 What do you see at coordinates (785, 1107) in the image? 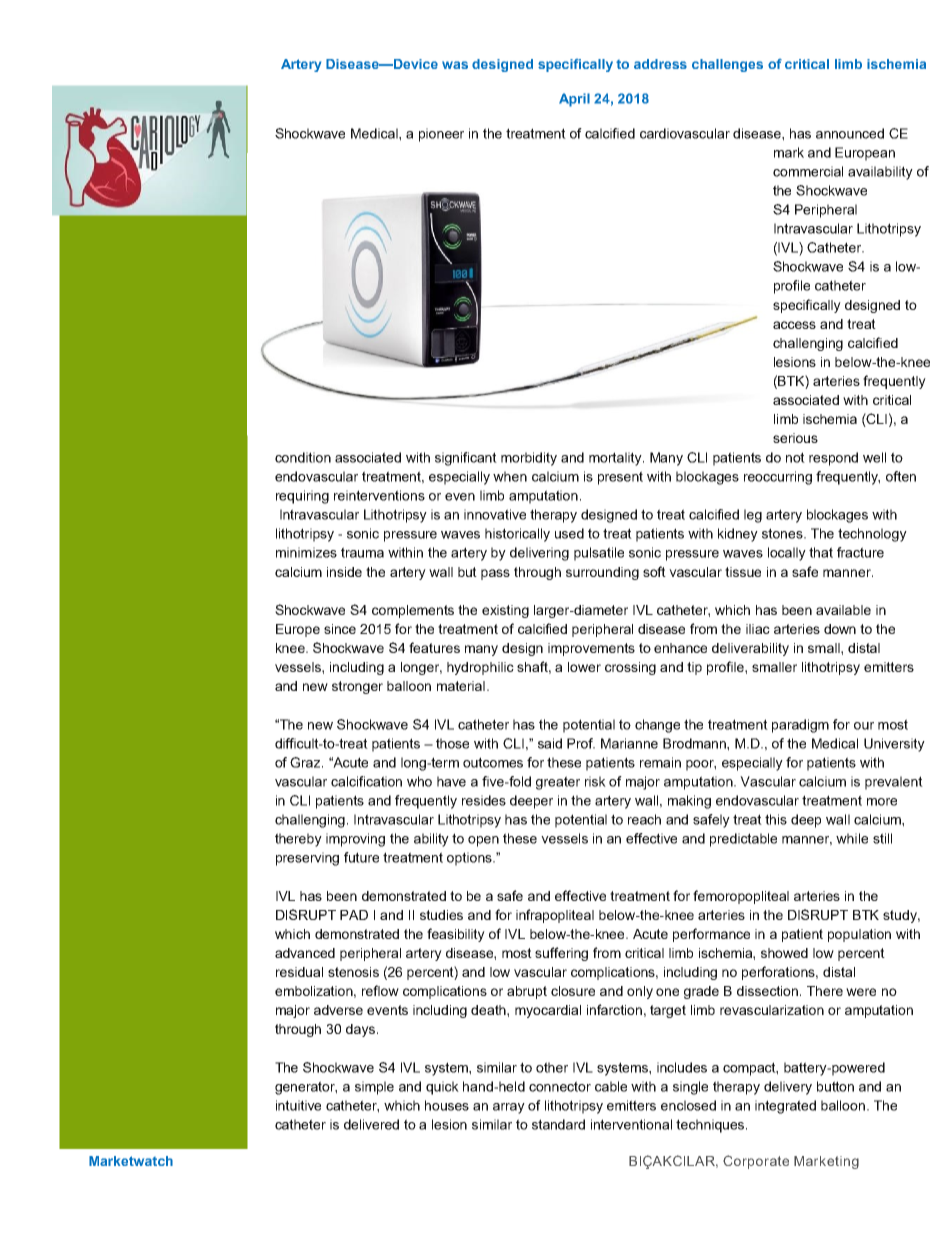
I see `integrated` at bounding box center [785, 1107].
